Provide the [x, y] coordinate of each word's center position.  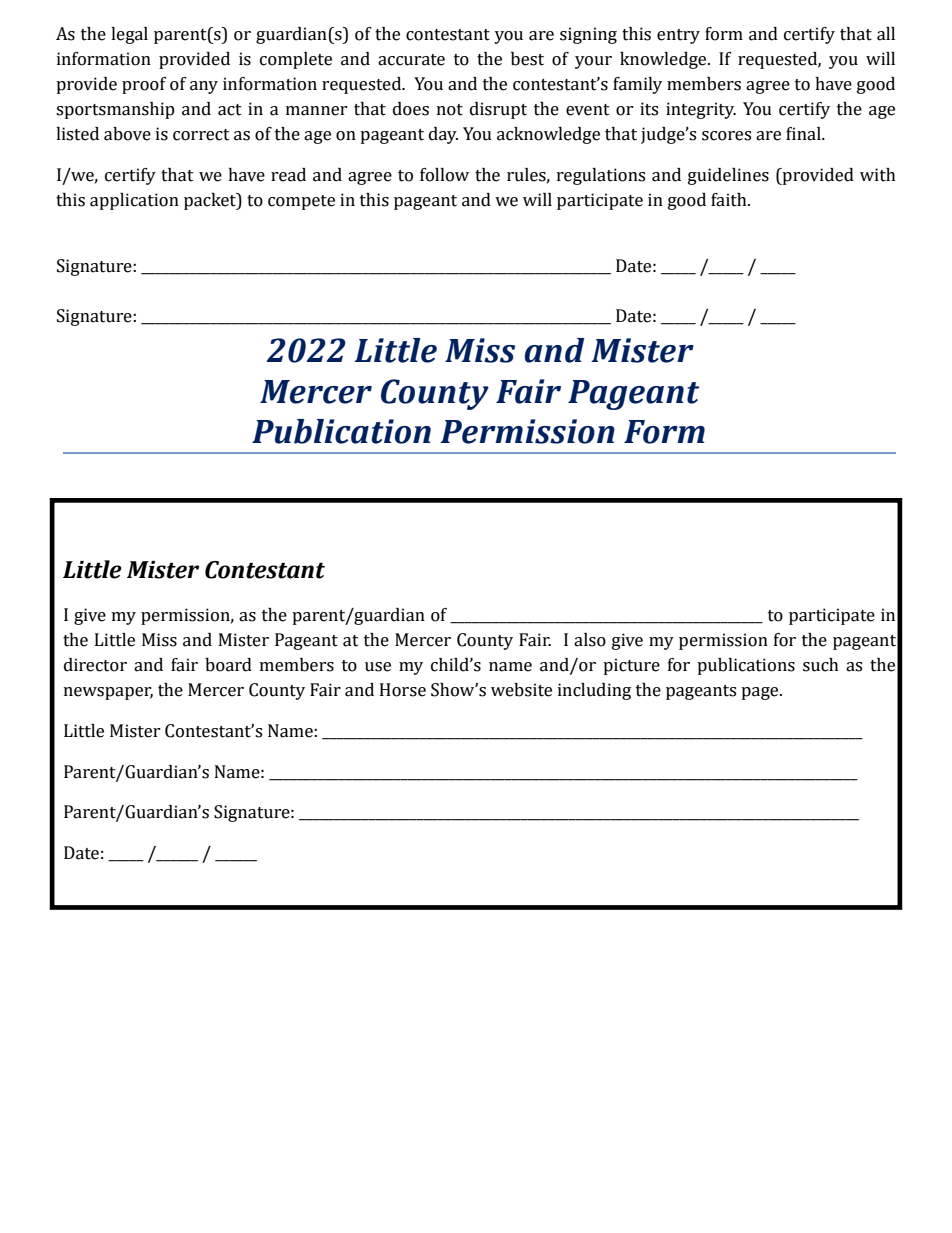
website [521, 690]
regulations [601, 176]
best [527, 59]
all [886, 34]
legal [129, 35]
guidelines [728, 176]
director [95, 665]
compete [301, 202]
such [821, 665]
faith [730, 200]
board [228, 665]
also [590, 640]
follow [444, 175]
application [134, 201]
